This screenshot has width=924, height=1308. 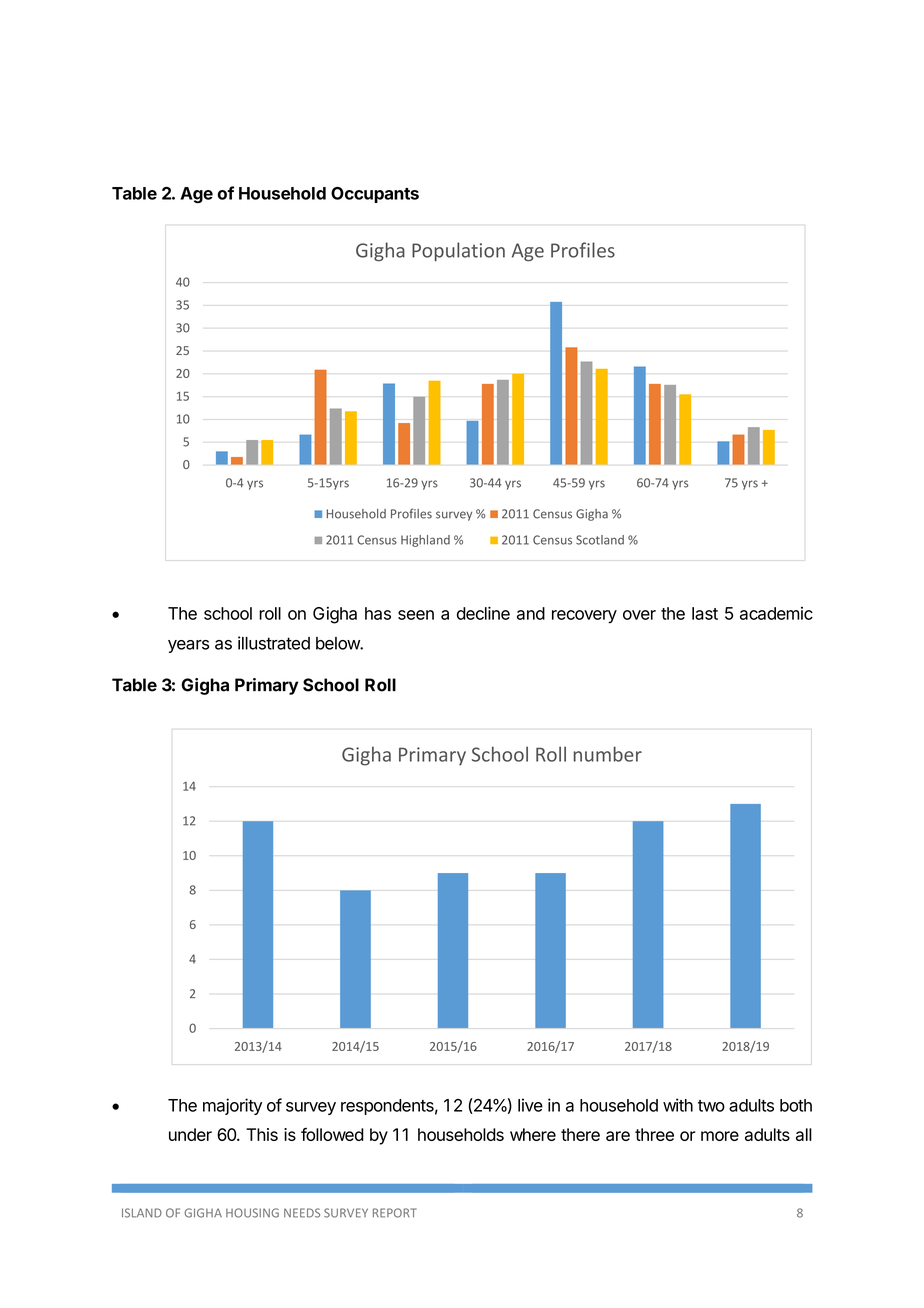 I want to click on more, so click(x=720, y=1136).
